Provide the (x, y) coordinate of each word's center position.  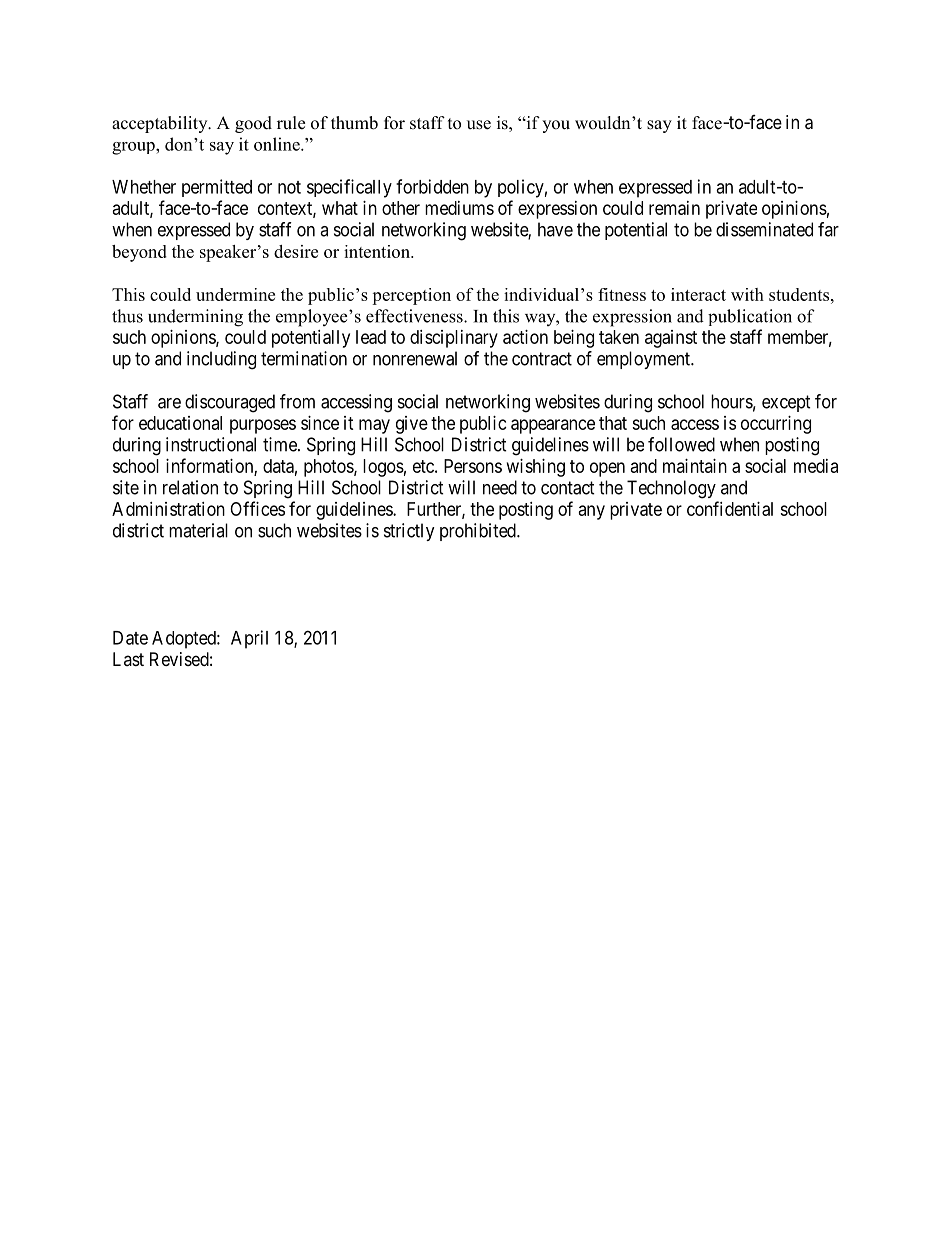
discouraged (230, 403)
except (786, 403)
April (249, 639)
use (479, 125)
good (253, 124)
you (556, 126)
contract (542, 359)
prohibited (479, 532)
